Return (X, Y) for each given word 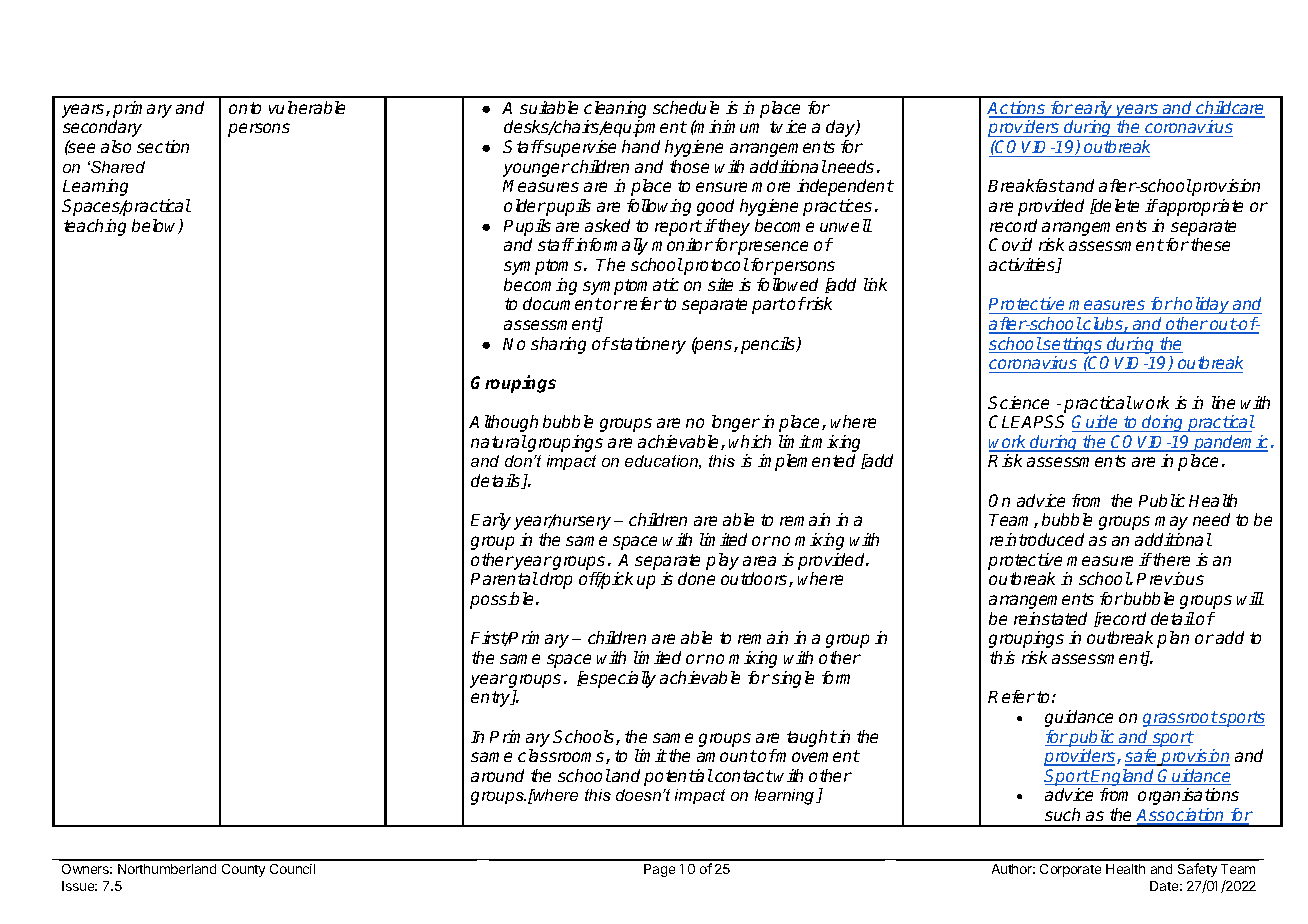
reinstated (1050, 618)
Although (503, 423)
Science (1018, 402)
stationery (647, 345)
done (696, 578)
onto (245, 108)
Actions (1017, 109)
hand (641, 146)
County (243, 870)
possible (501, 600)
